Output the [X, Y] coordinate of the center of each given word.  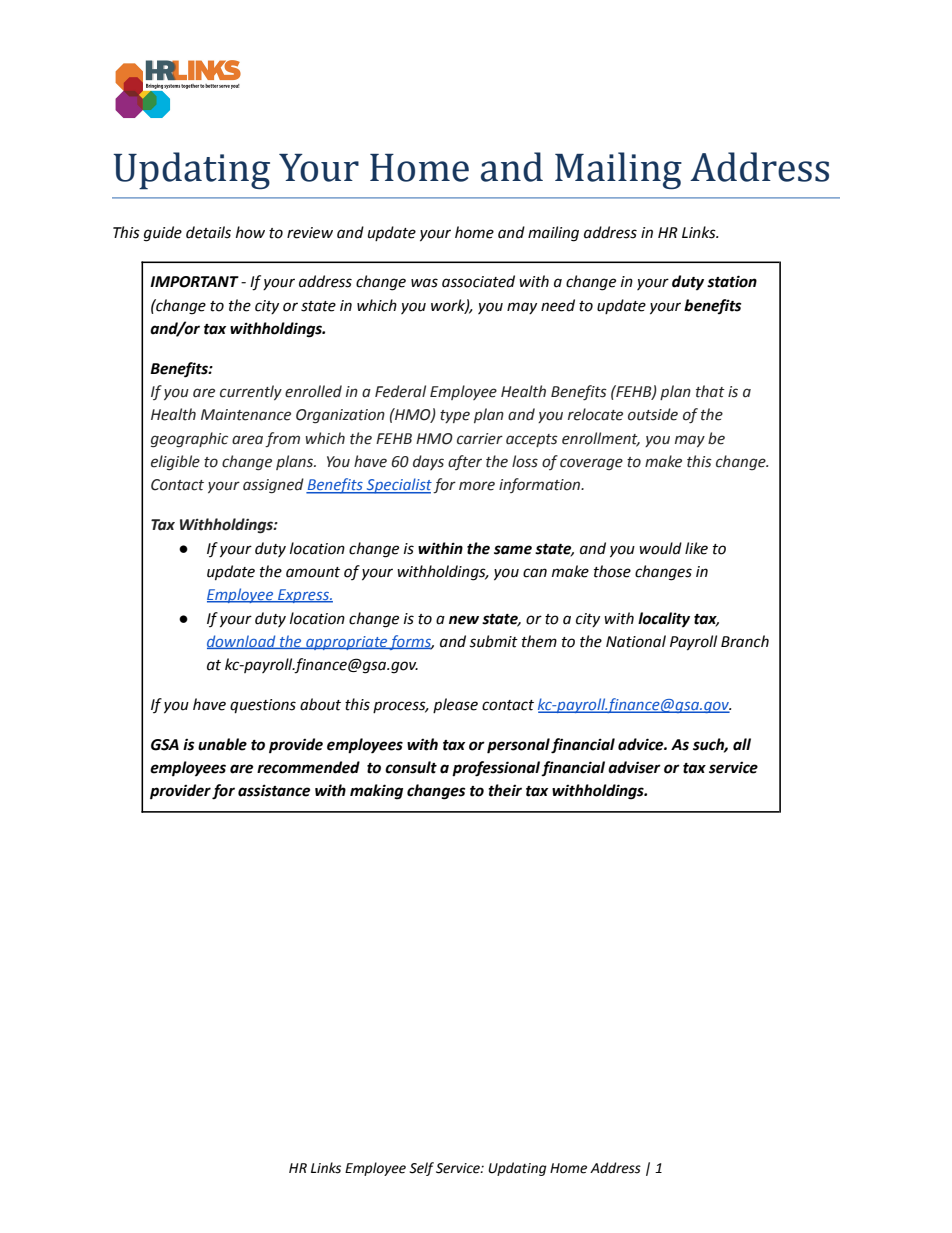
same [513, 550]
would [660, 548]
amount [313, 572]
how [250, 232]
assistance [274, 790]
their [505, 790]
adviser [634, 767]
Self [421, 1169]
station [732, 281]
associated [478, 281]
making [376, 792]
